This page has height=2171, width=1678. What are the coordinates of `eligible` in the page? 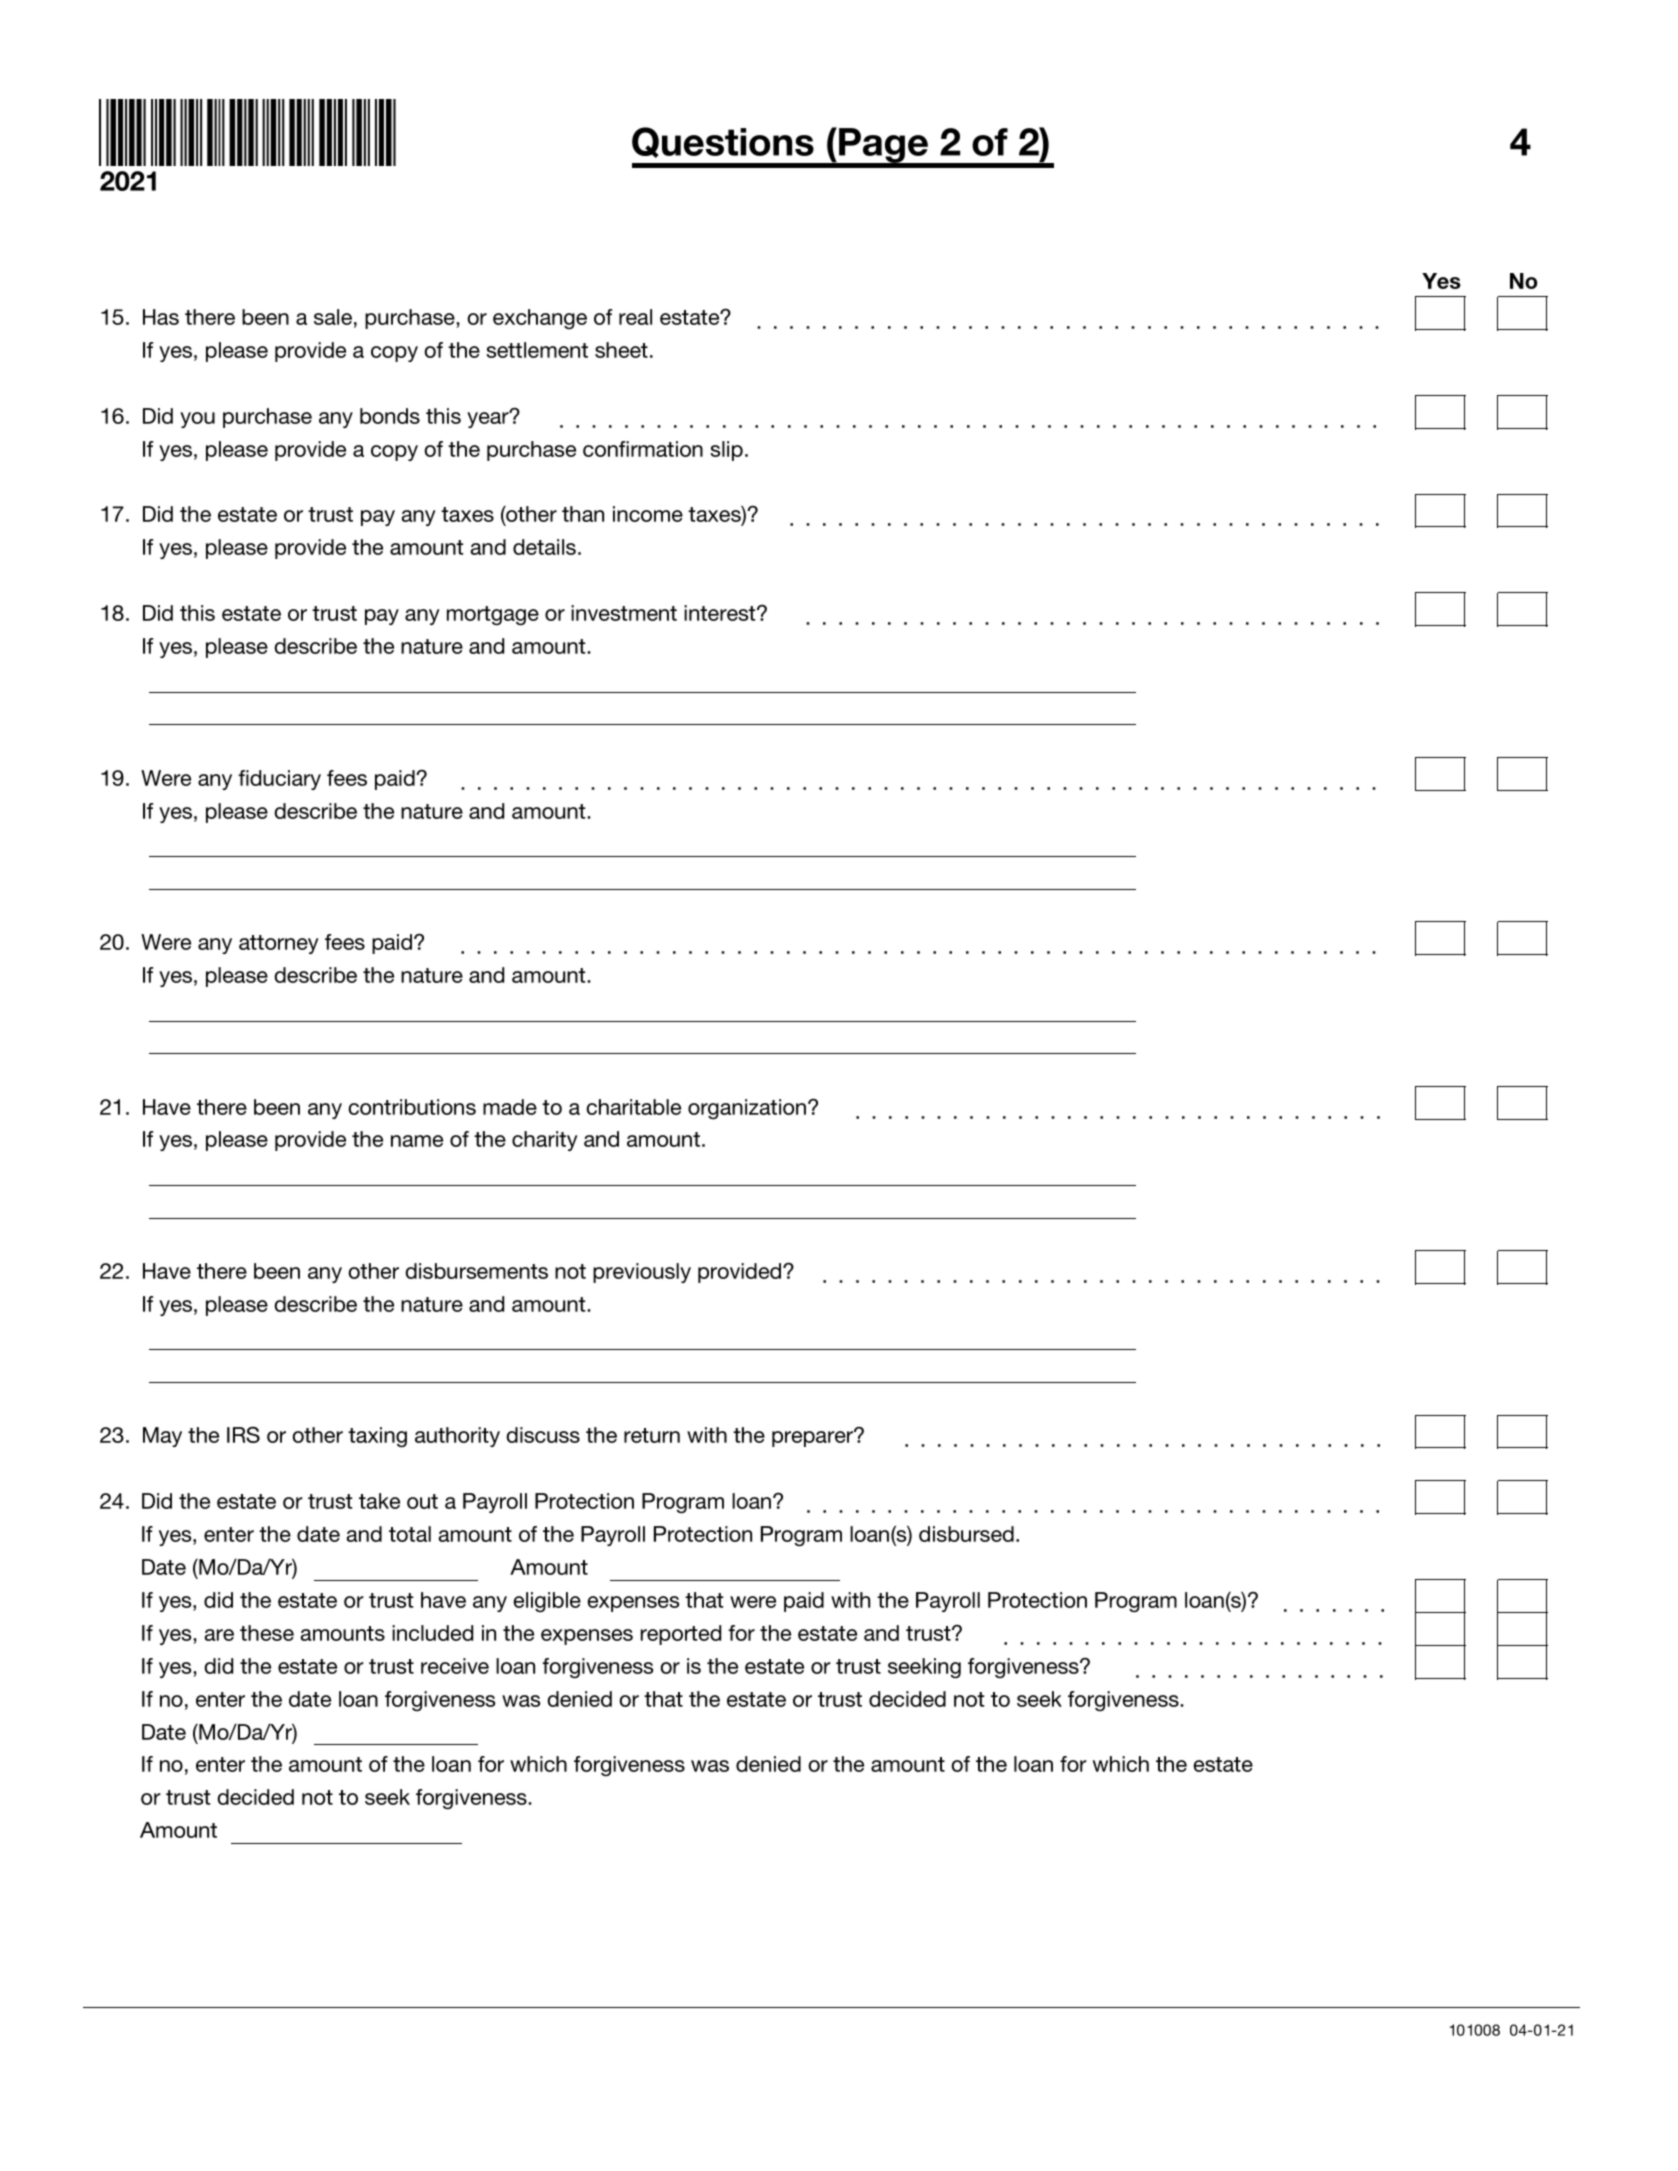 It's located at (547, 1602).
